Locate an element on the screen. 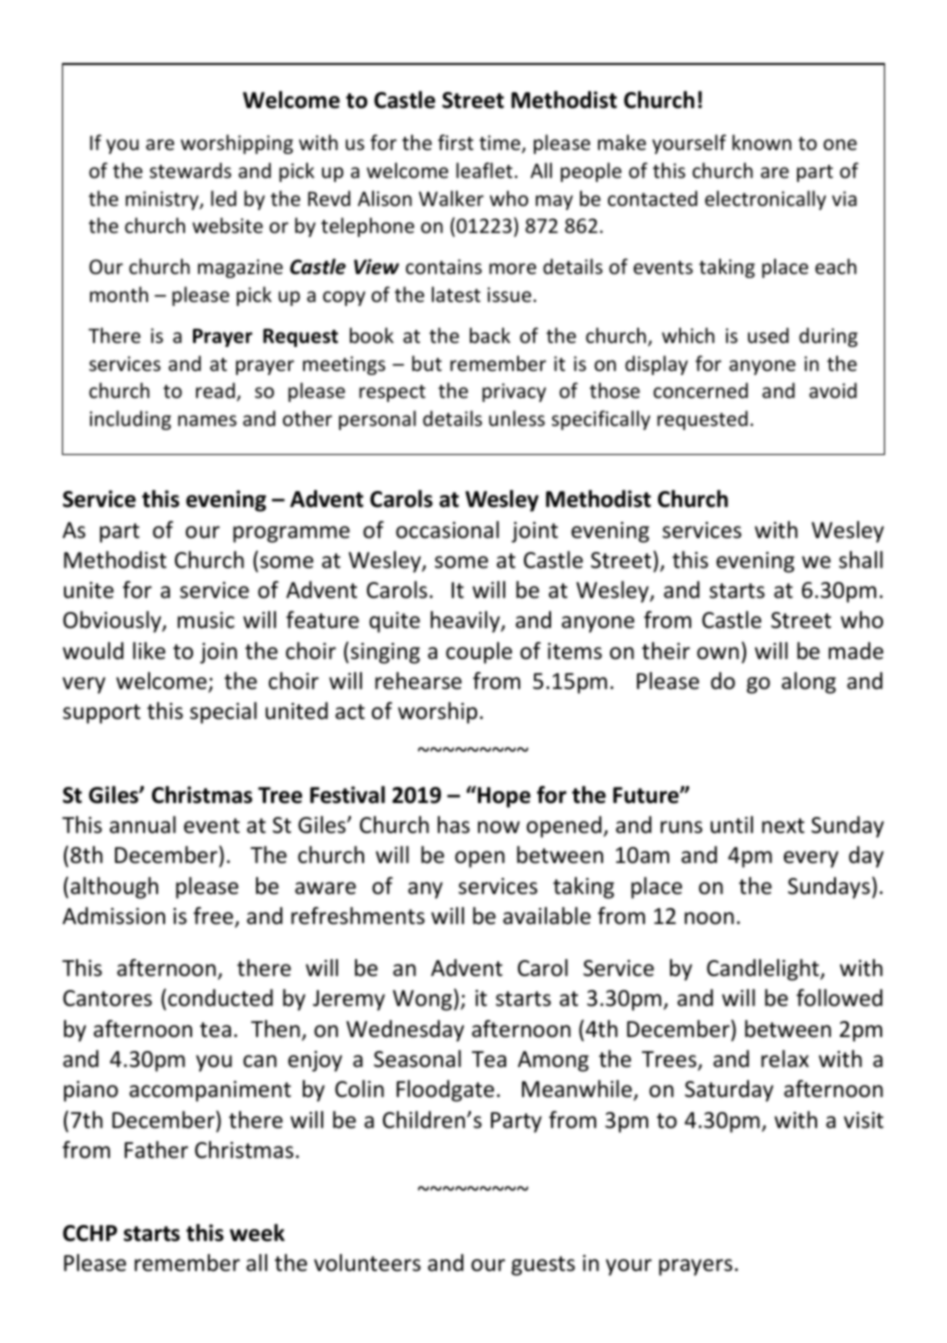  week is located at coordinates (257, 1233).
